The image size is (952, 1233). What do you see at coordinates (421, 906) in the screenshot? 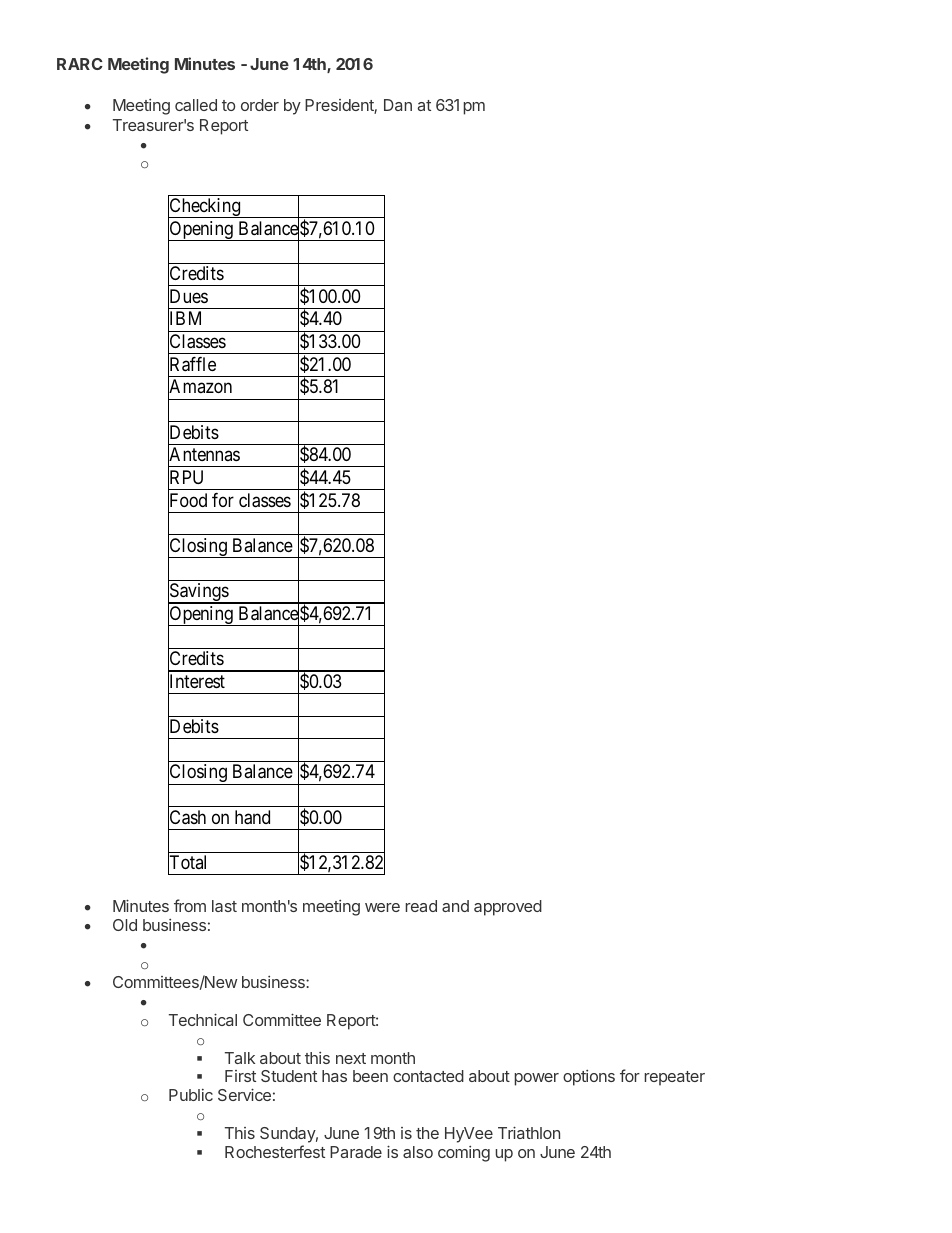
I see `read` at bounding box center [421, 906].
